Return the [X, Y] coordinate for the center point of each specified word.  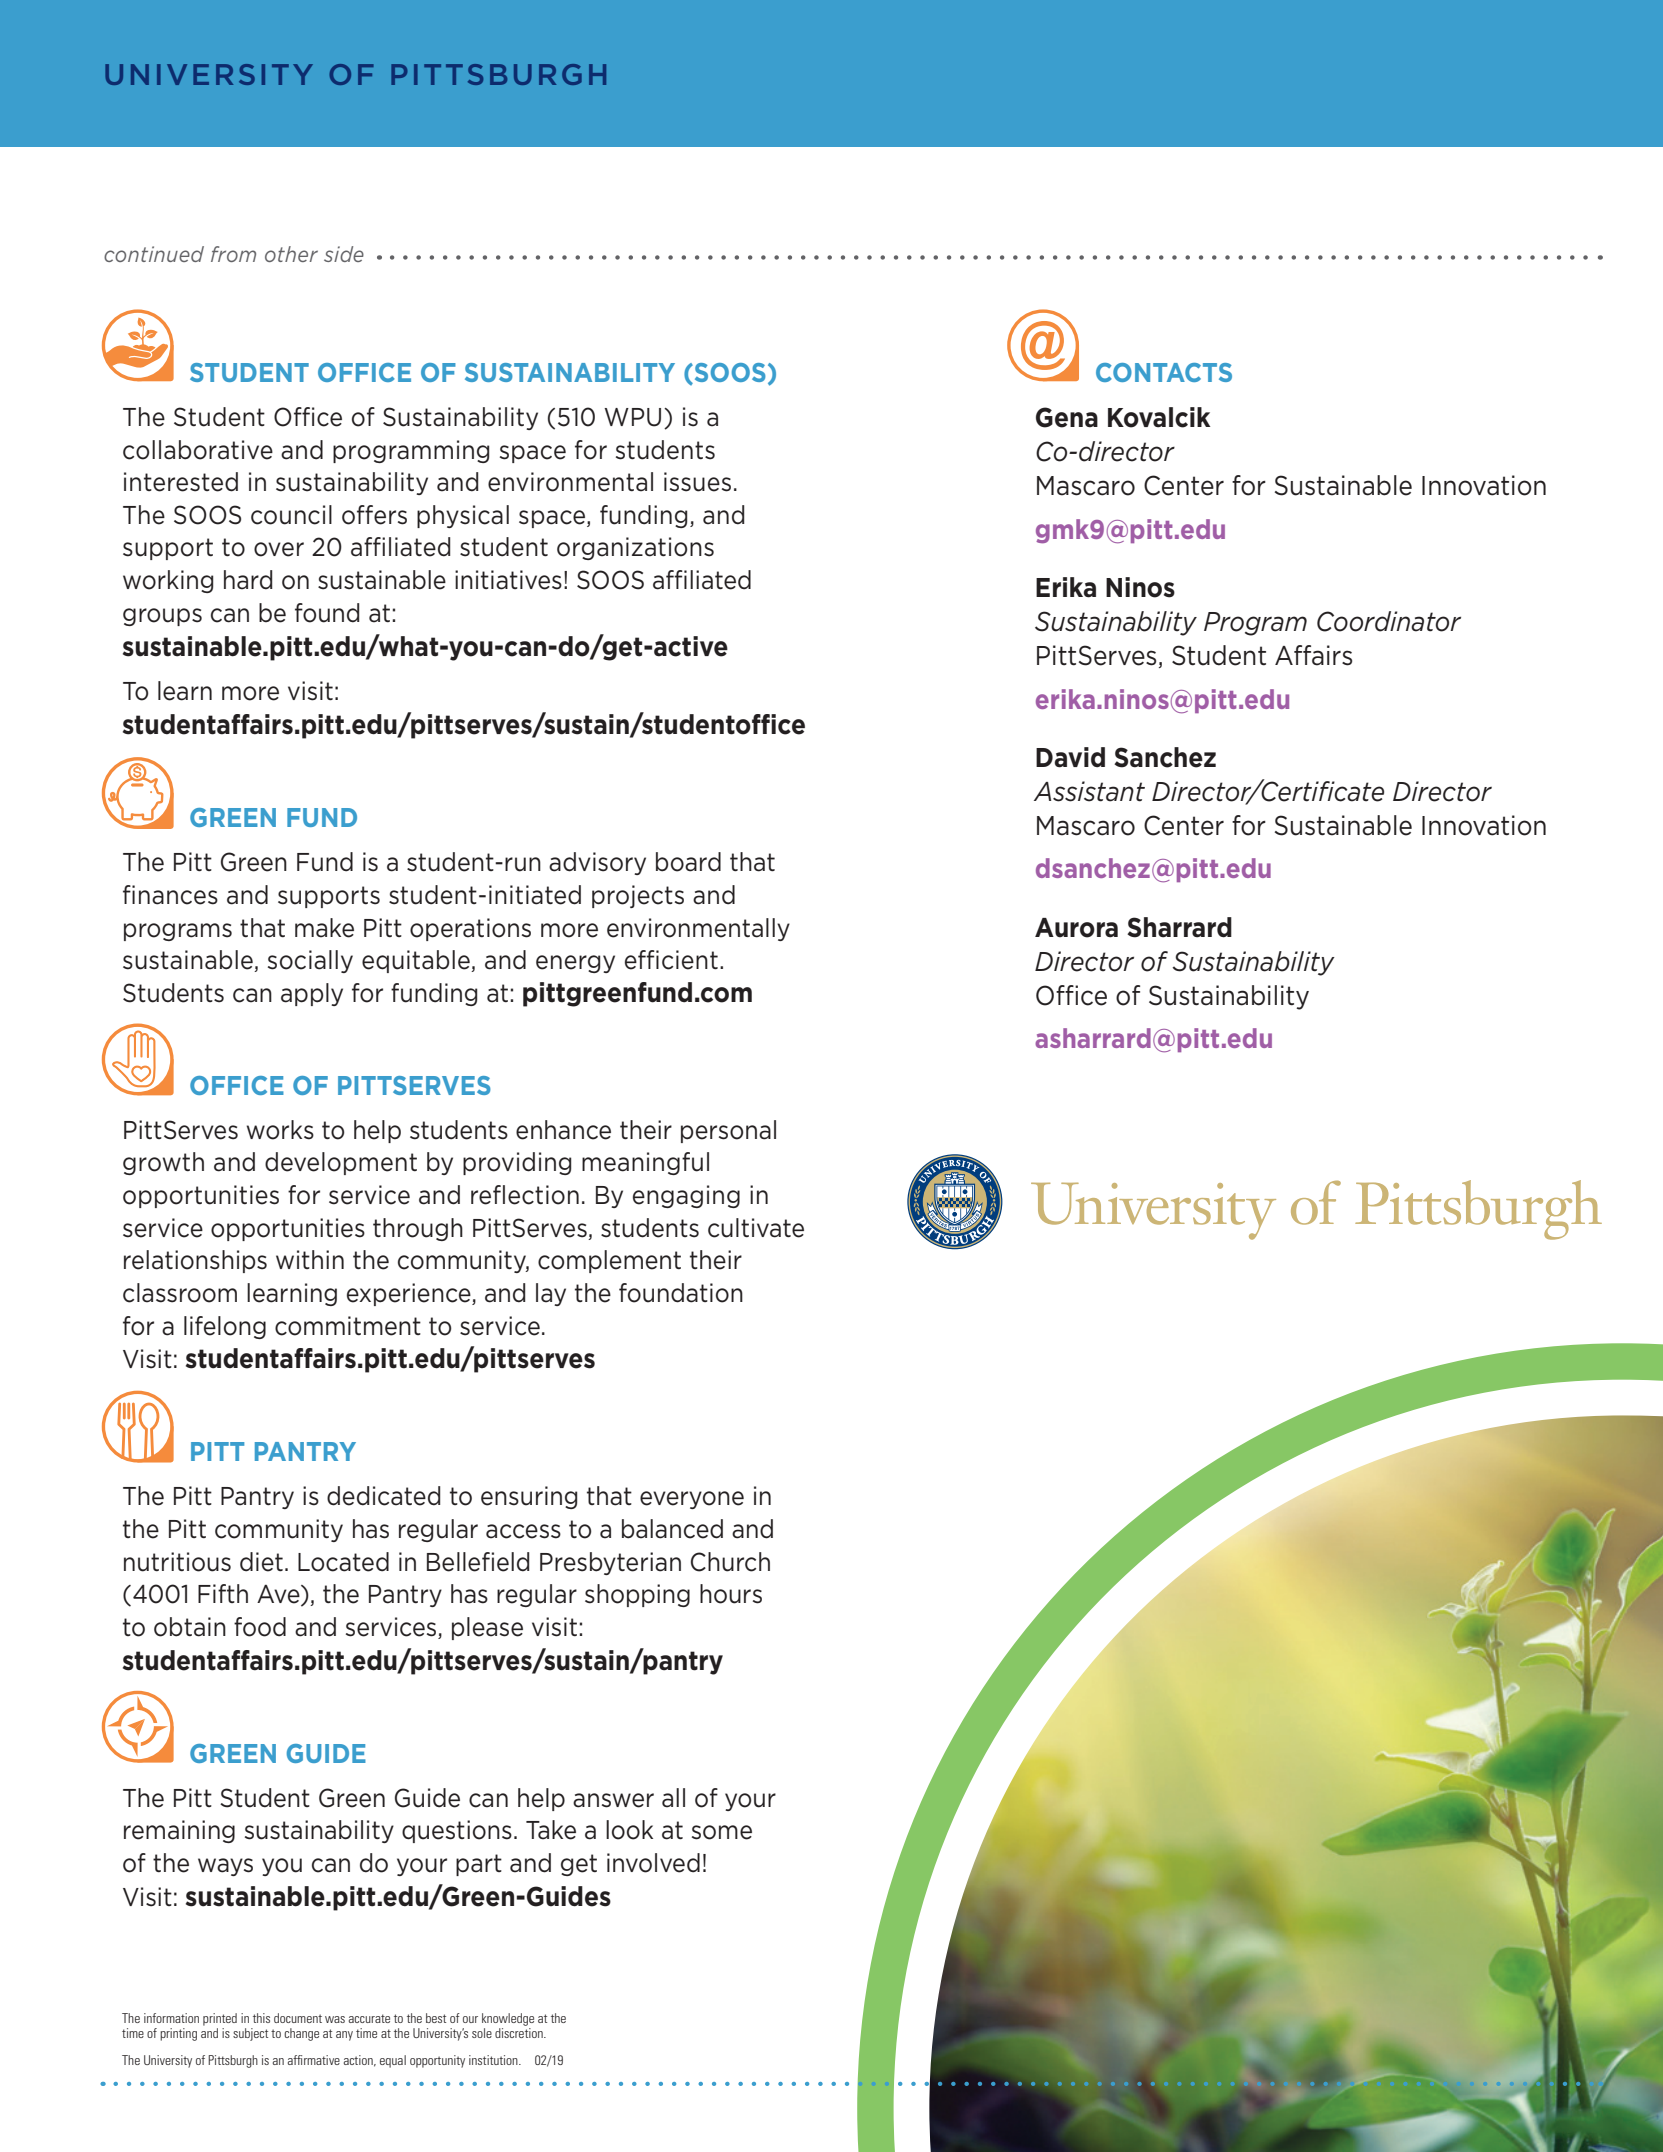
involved [653, 1863]
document [298, 2018]
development [341, 1163]
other [291, 254]
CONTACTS [1164, 372]
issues [697, 482]
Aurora [1076, 928]
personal [728, 1131]
